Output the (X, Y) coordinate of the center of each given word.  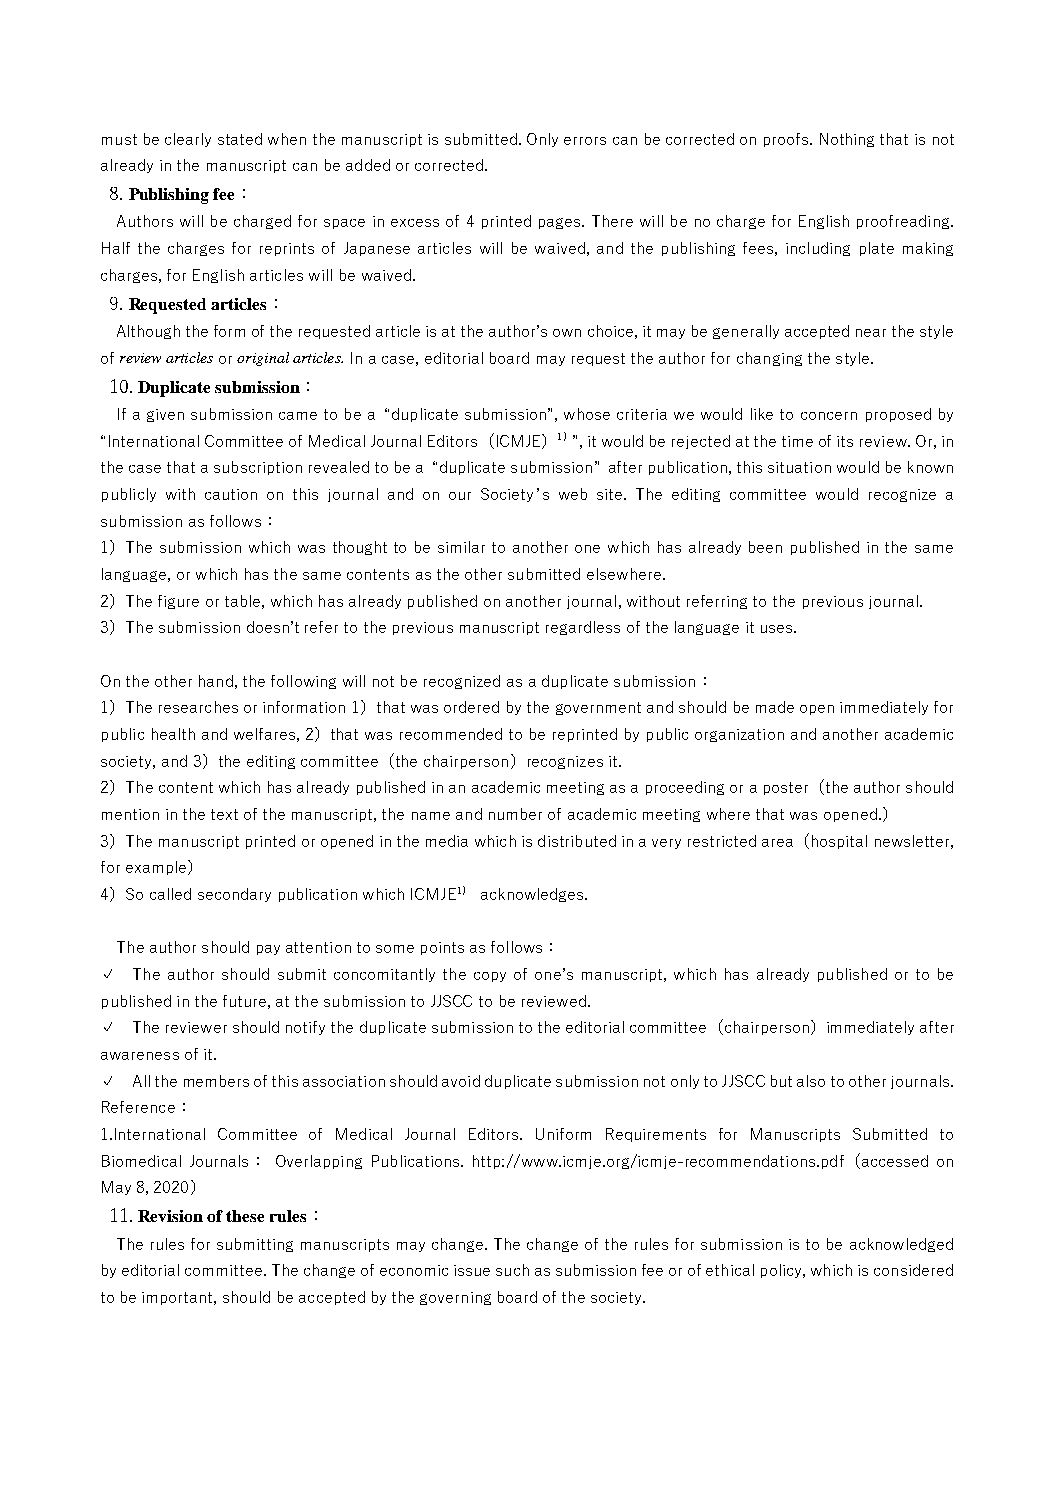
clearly (188, 140)
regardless (583, 628)
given (165, 415)
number (515, 814)
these (245, 1216)
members (216, 1081)
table (242, 601)
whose (587, 414)
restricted (722, 841)
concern (829, 416)
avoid (461, 1081)
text (224, 814)
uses (778, 629)
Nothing (847, 140)
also (811, 1081)
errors (585, 141)
